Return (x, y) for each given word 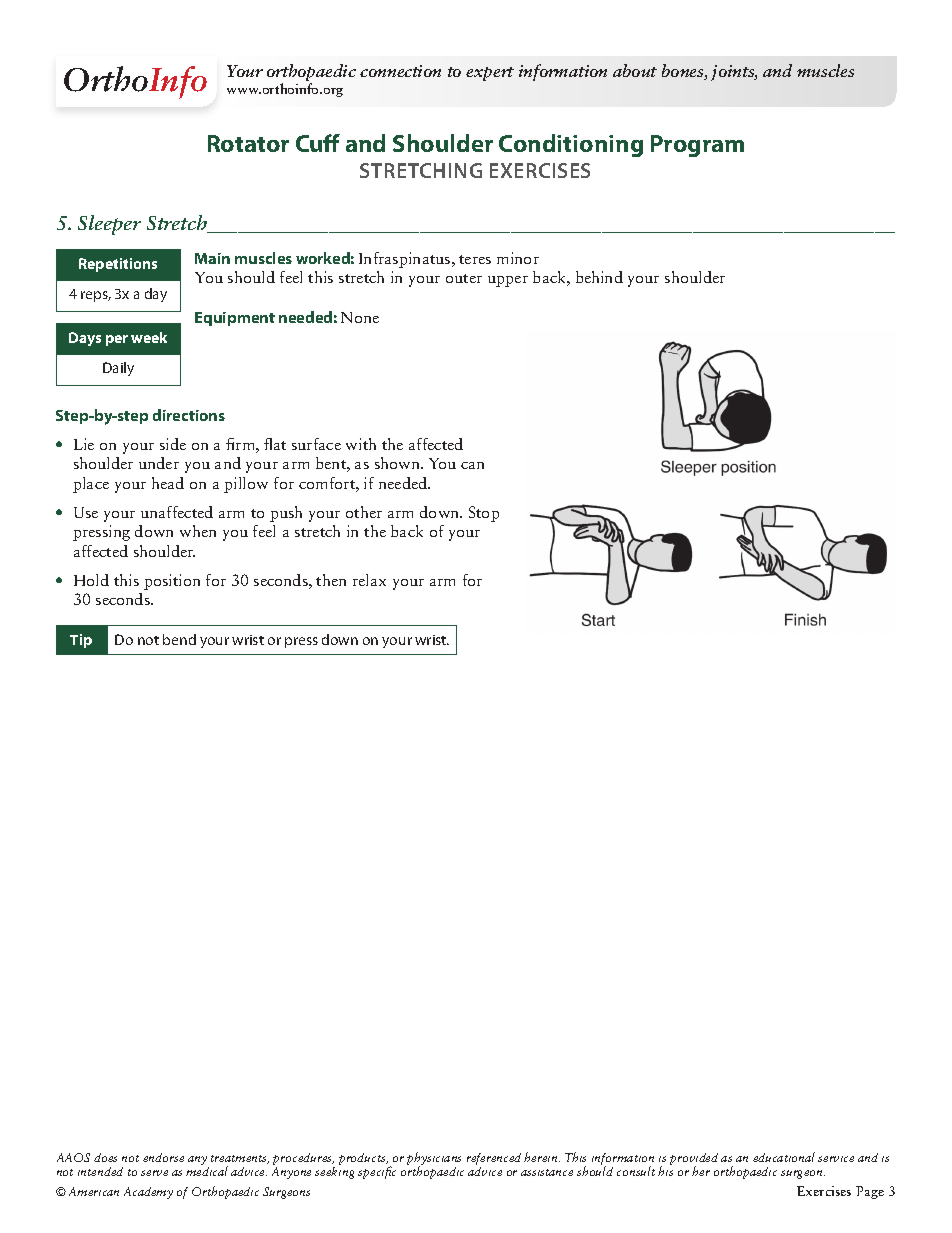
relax (369, 580)
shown (398, 463)
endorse (163, 1157)
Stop (484, 514)
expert (490, 74)
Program (697, 146)
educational (784, 1157)
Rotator (248, 143)
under (159, 463)
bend (179, 639)
